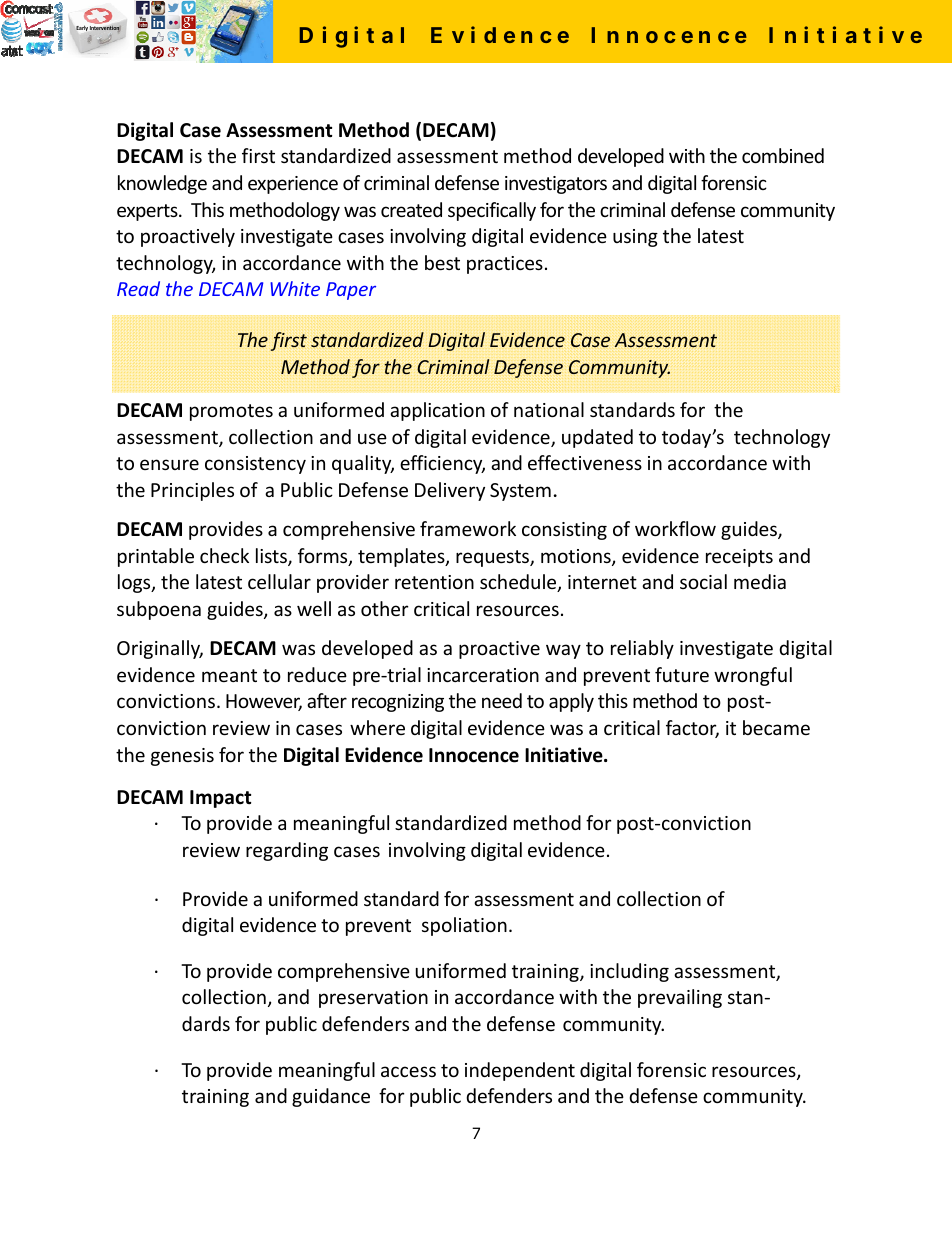 The width and height of the document is (952, 1233). I want to click on updated, so click(597, 438).
